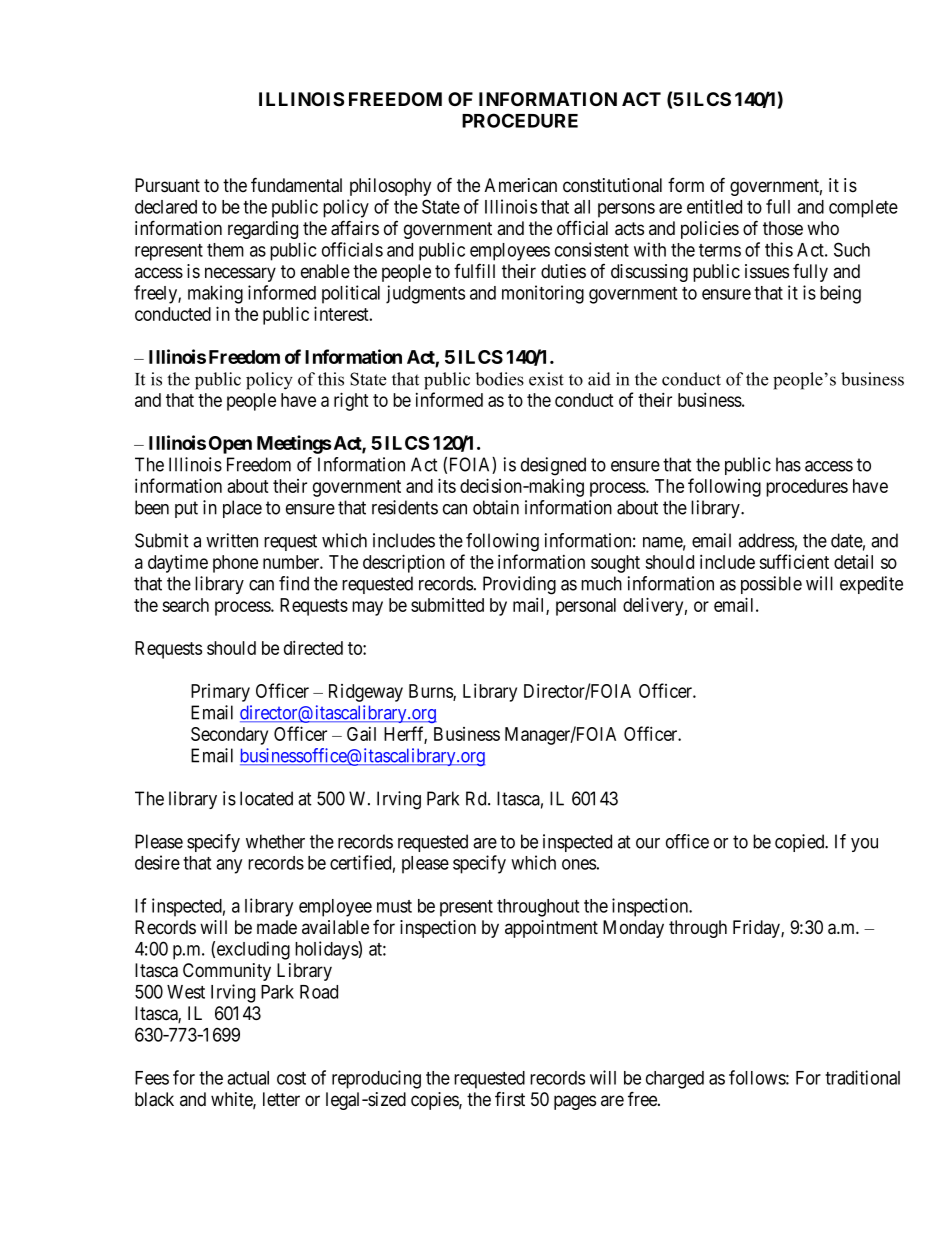 The width and height of the document is (952, 1233). What do you see at coordinates (510, 1098) in the document?
I see `first` at bounding box center [510, 1098].
